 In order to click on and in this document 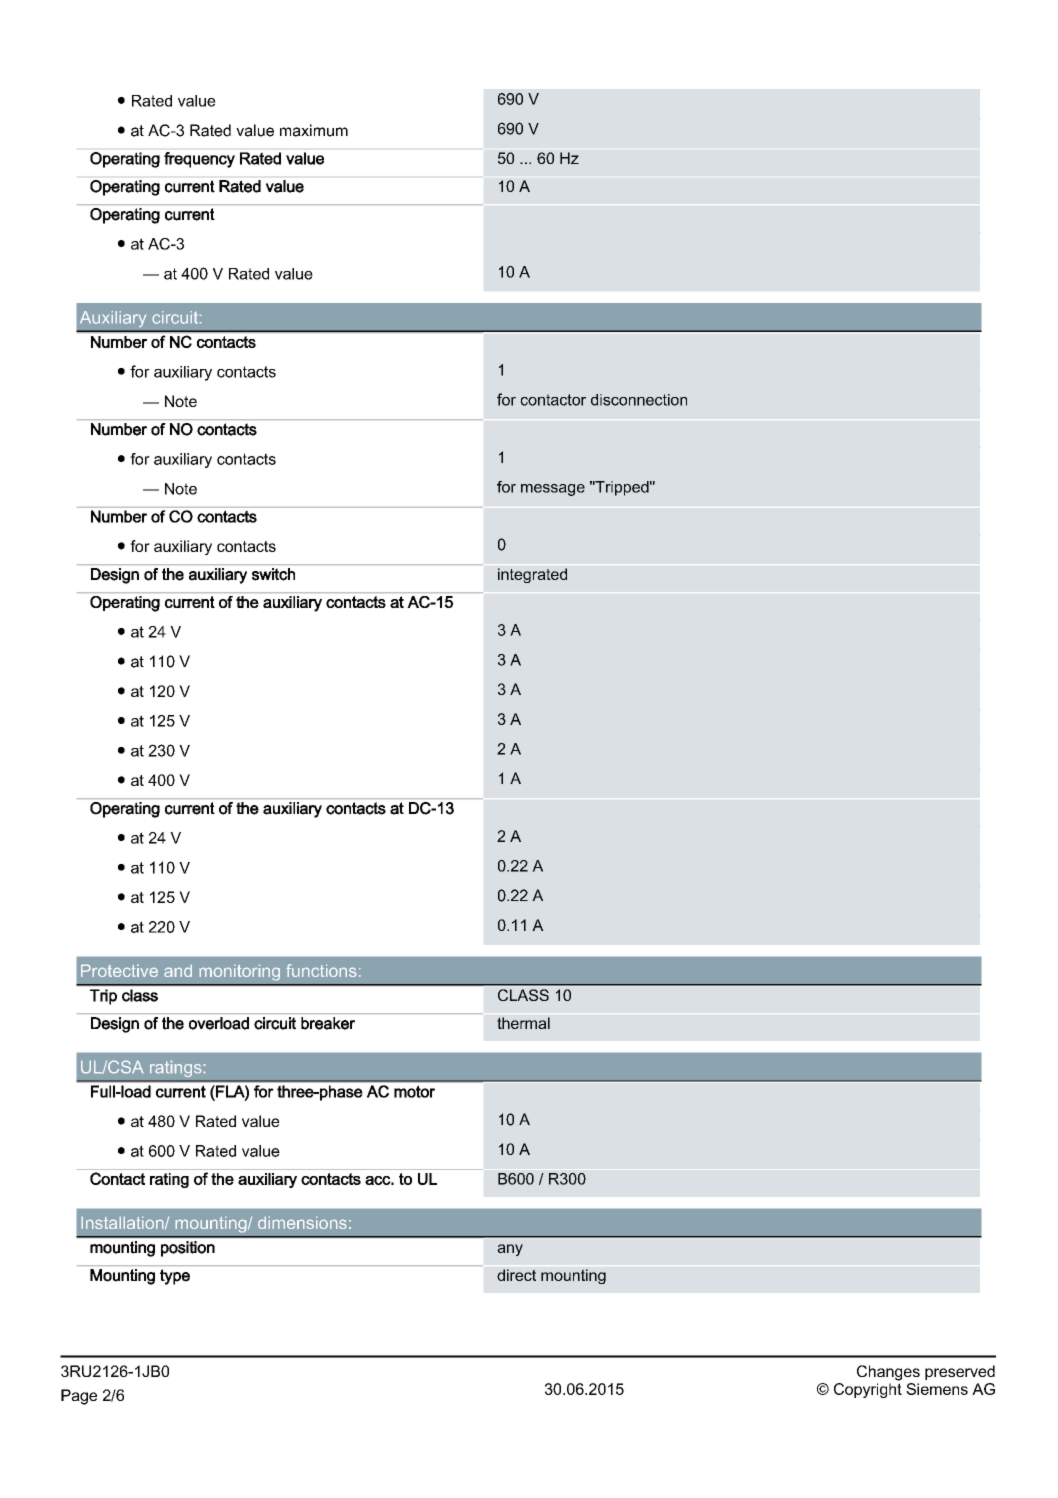, I will do `click(178, 971)`.
